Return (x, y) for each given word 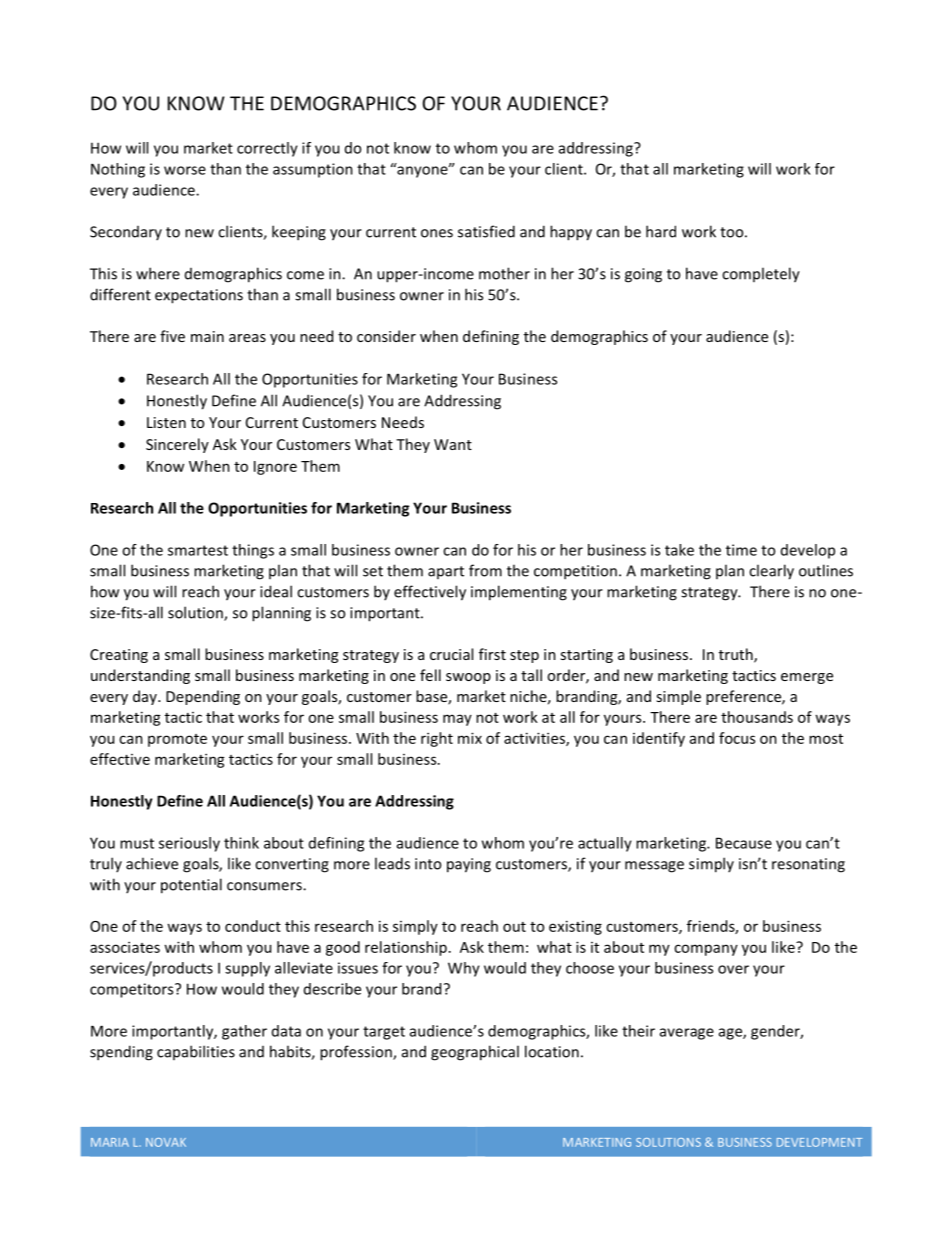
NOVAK (166, 1142)
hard (661, 231)
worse (185, 170)
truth (737, 655)
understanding (140, 676)
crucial (451, 654)
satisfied (486, 231)
